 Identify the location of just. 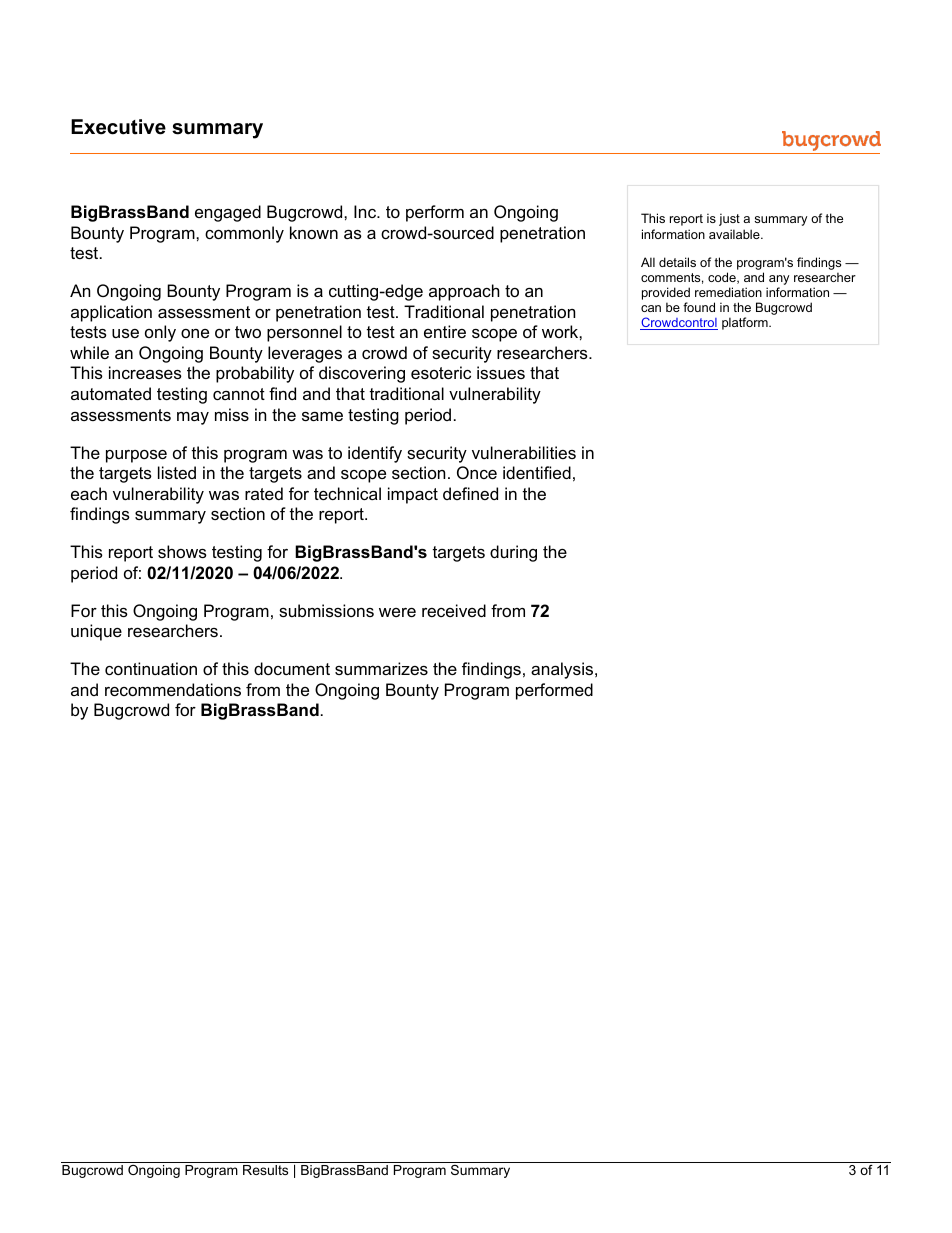
(729, 219).
